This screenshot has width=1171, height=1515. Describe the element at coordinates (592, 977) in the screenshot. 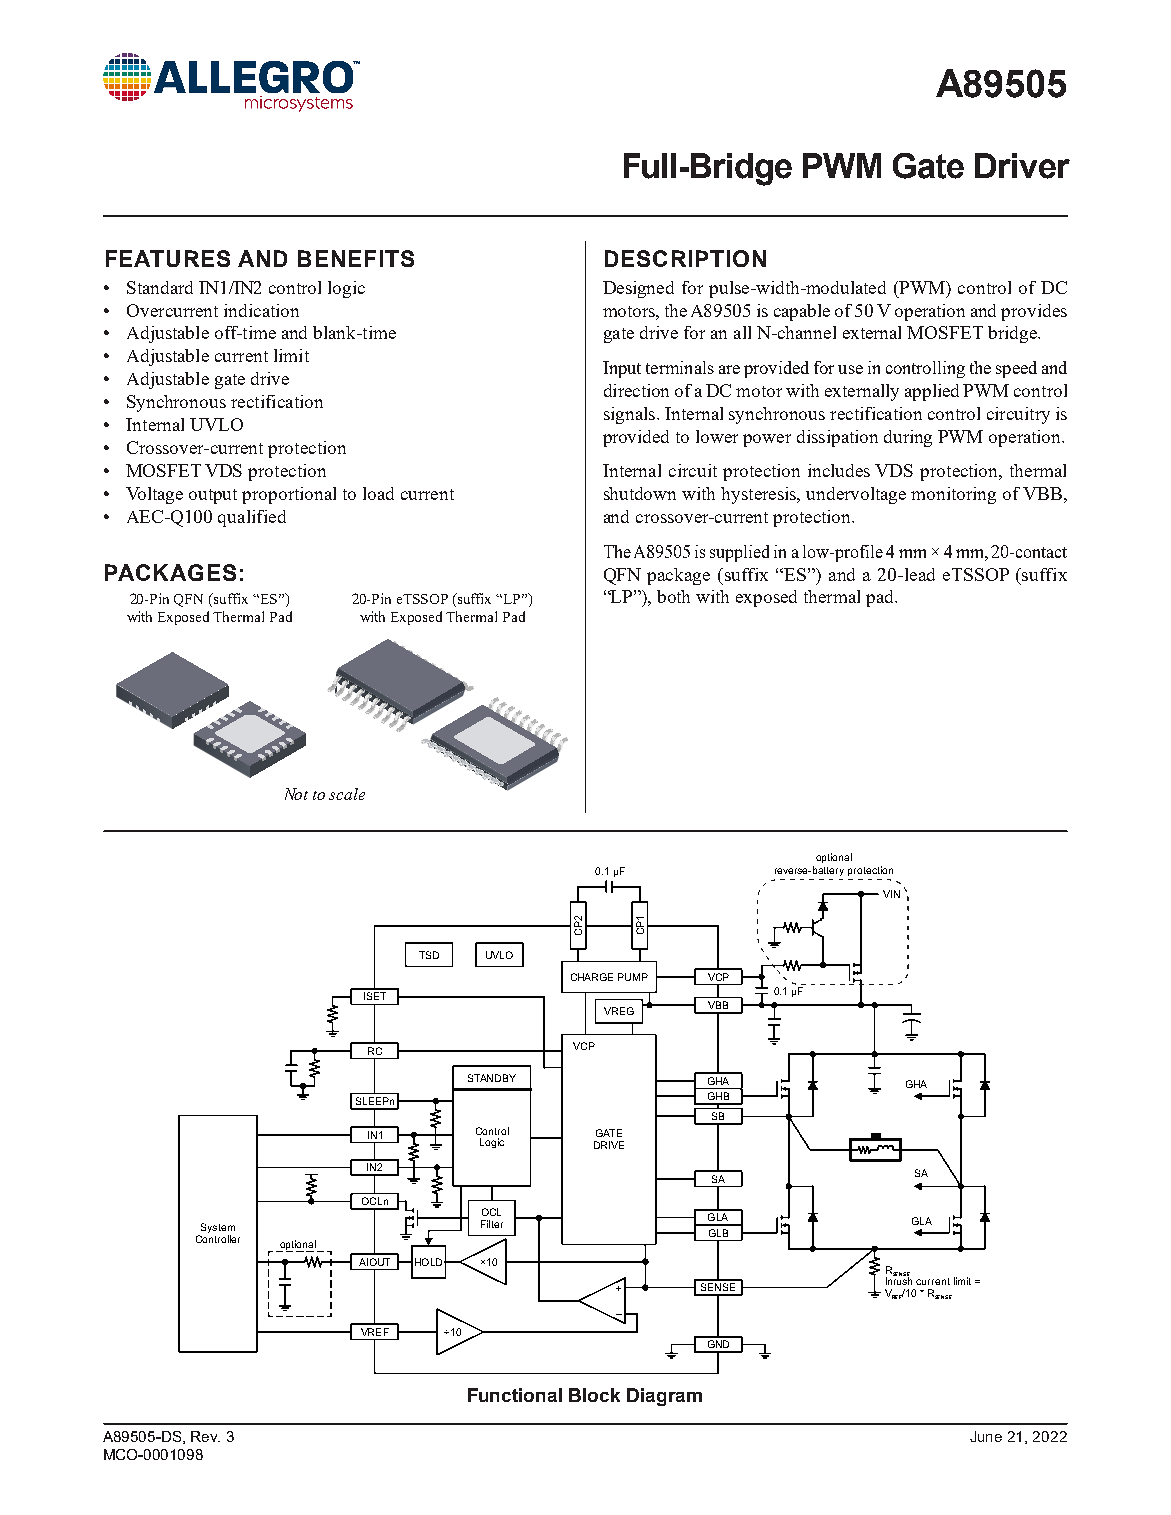

I see `CHARGE` at that location.
